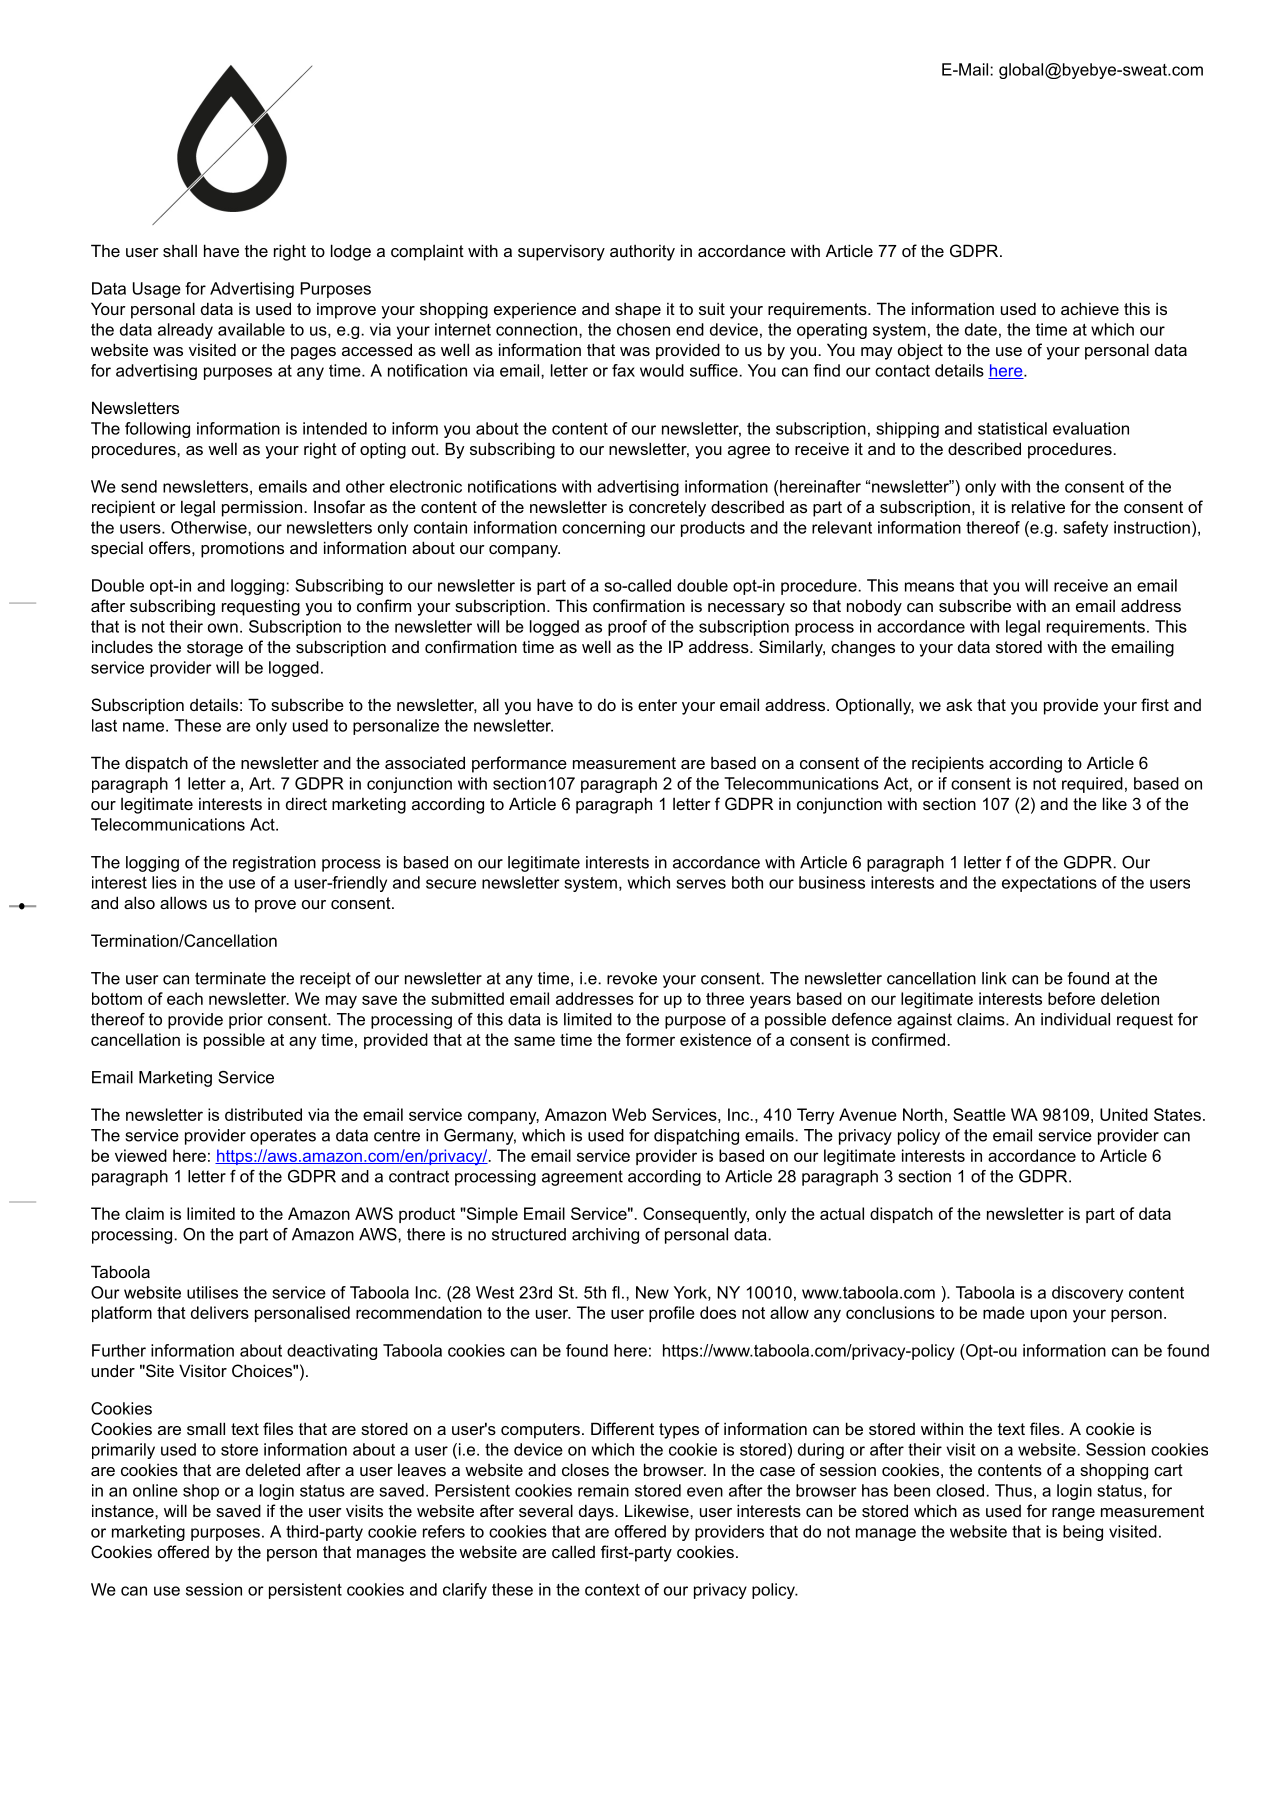 The width and height of the image is (1270, 1797). I want to click on online, so click(155, 1490).
